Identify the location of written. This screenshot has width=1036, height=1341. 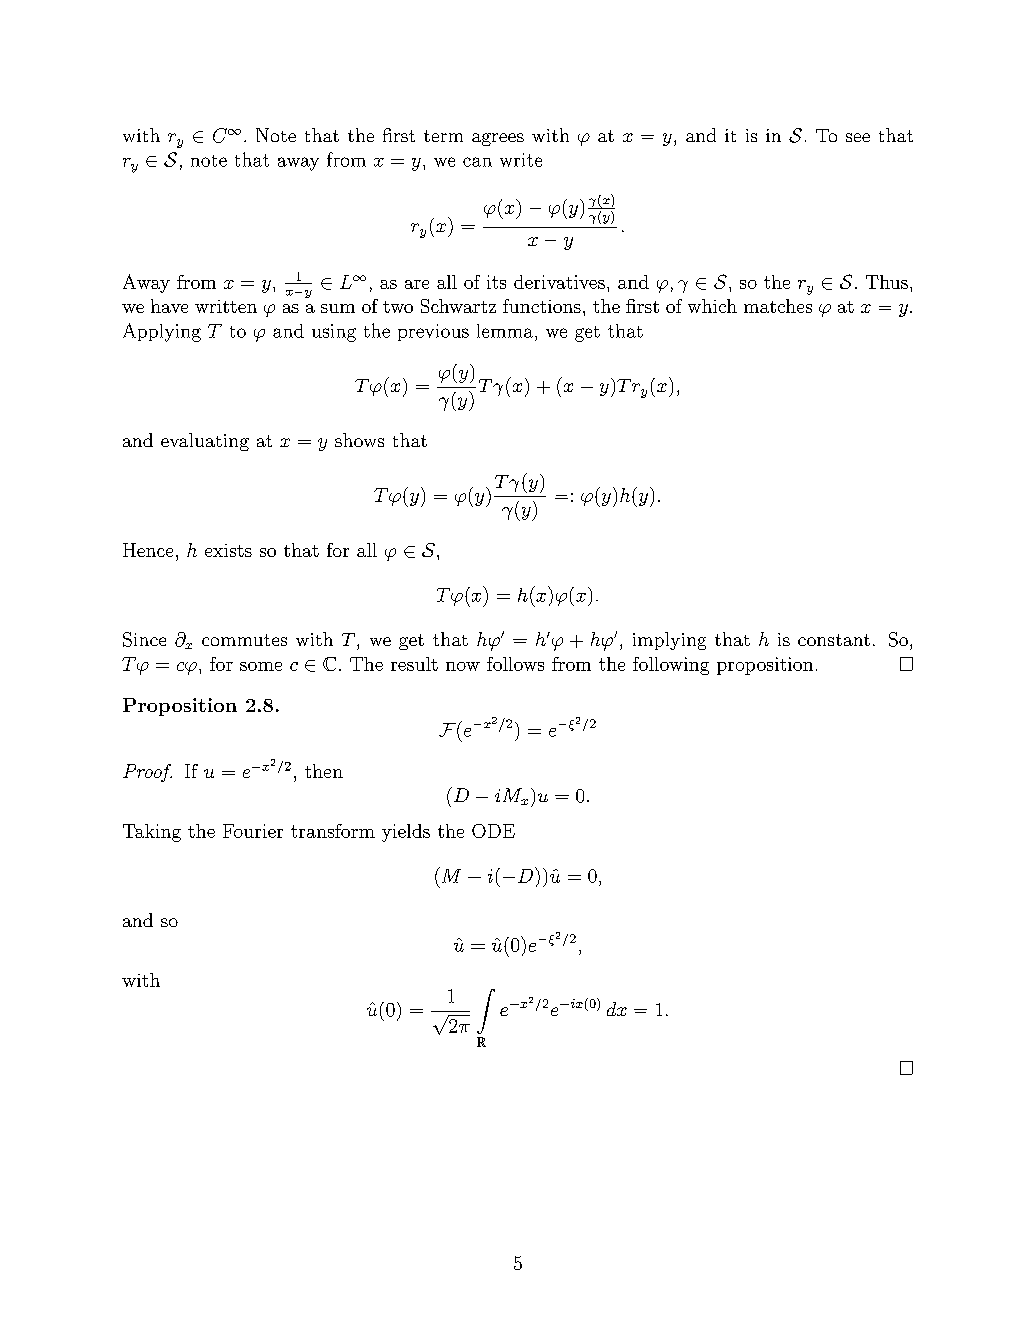
(226, 306).
